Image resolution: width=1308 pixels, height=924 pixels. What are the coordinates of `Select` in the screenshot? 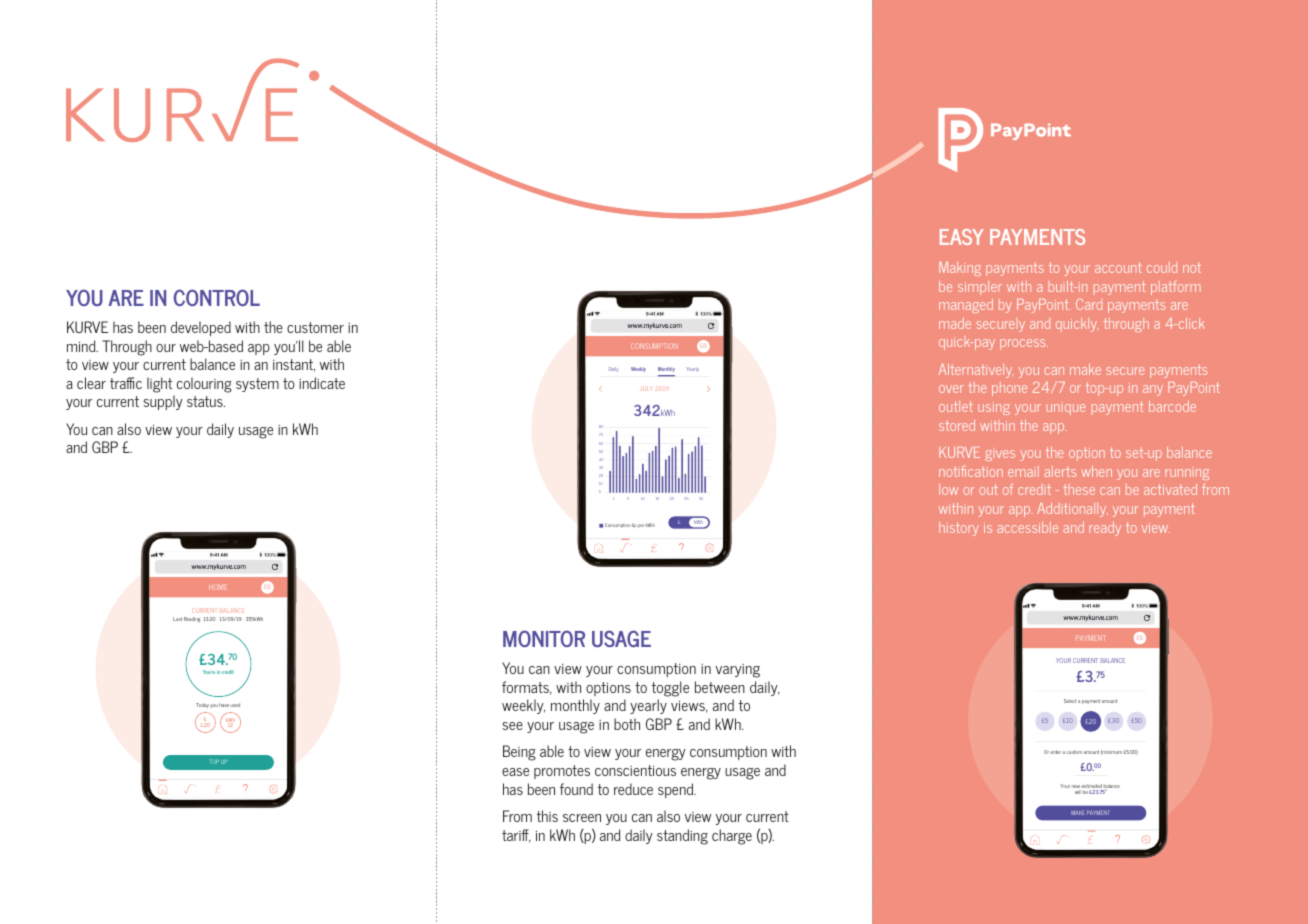 It's located at (1070, 701).
